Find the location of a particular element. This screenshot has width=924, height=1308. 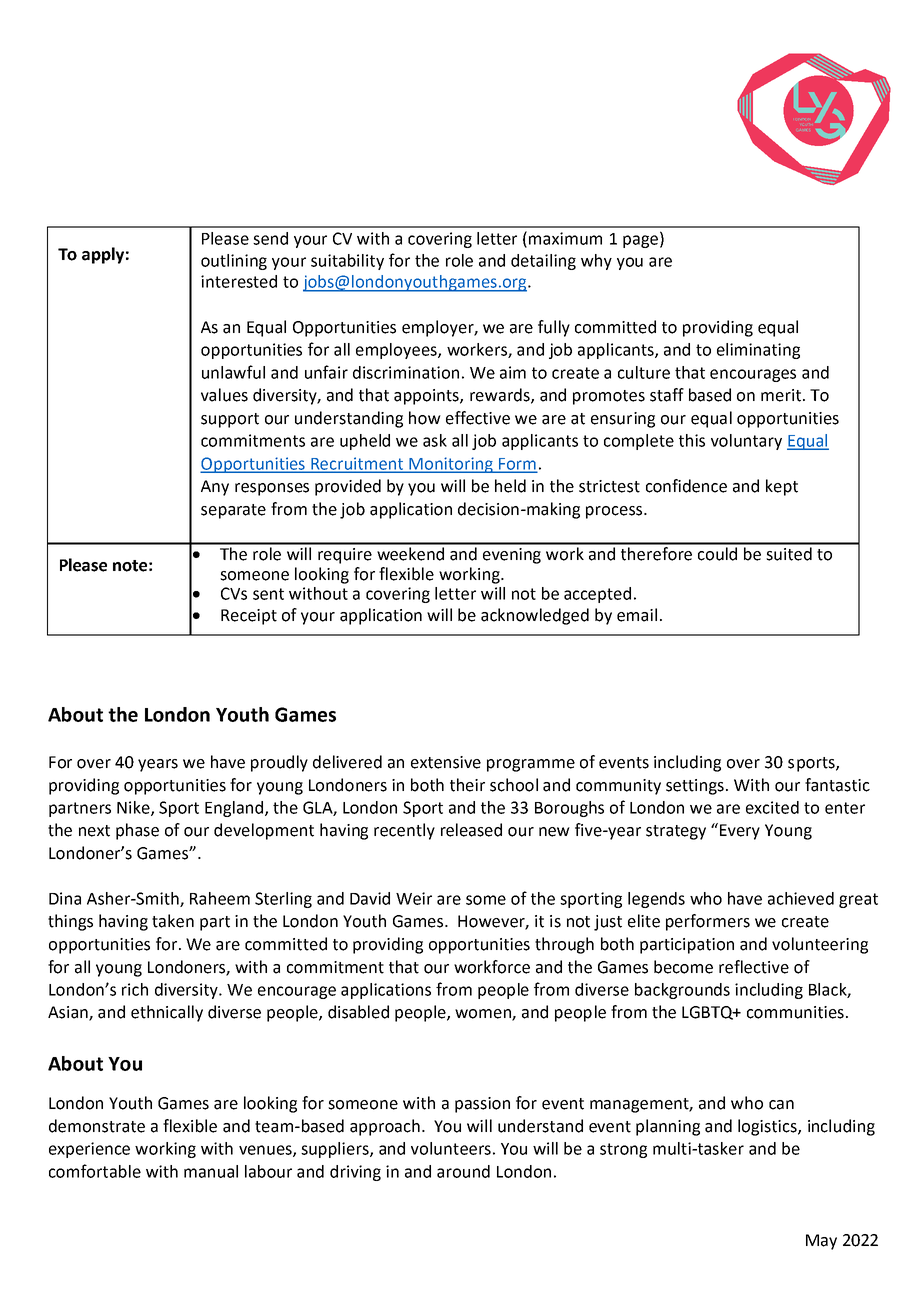

taken is located at coordinates (173, 921).
